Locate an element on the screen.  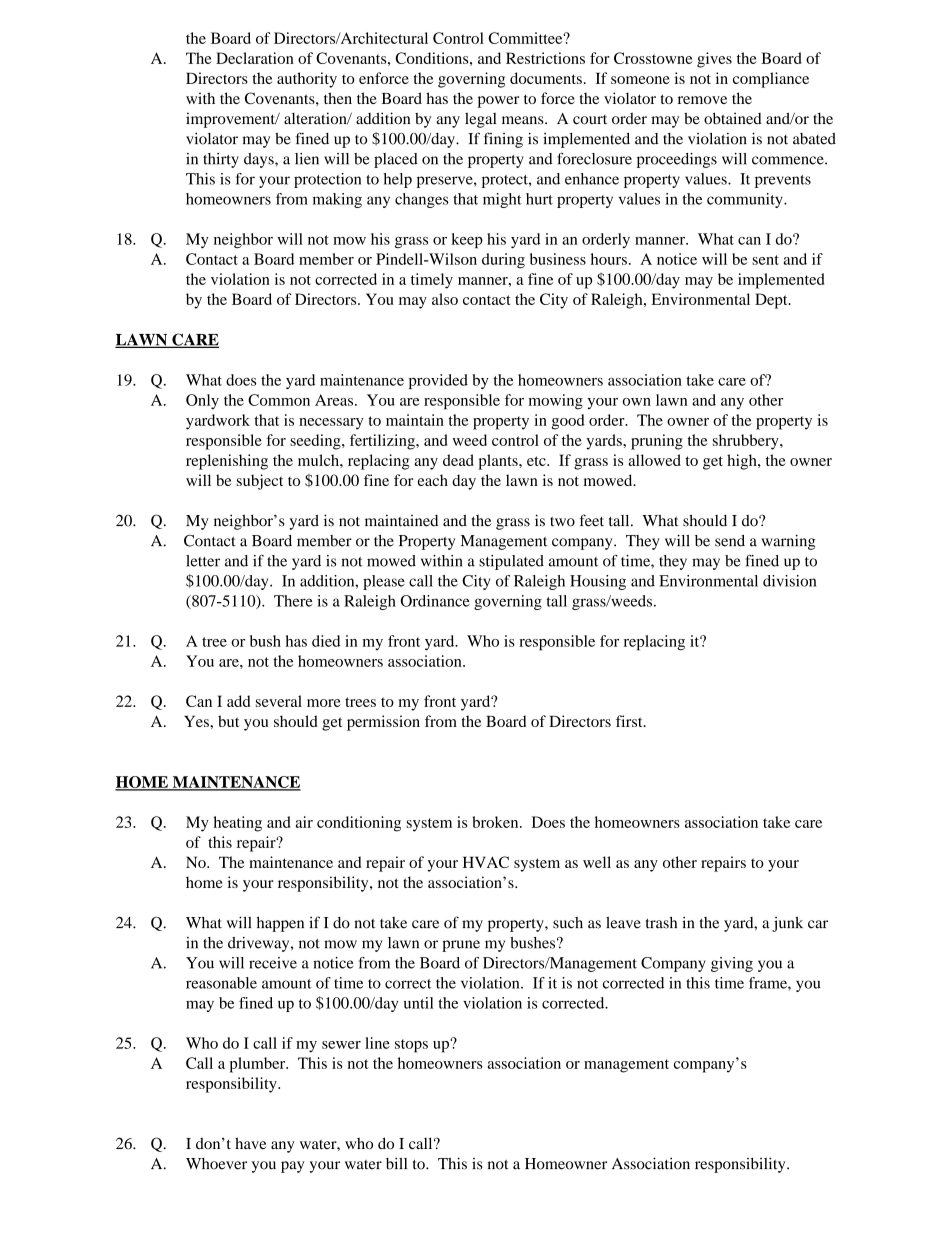
power is located at coordinates (498, 102).
